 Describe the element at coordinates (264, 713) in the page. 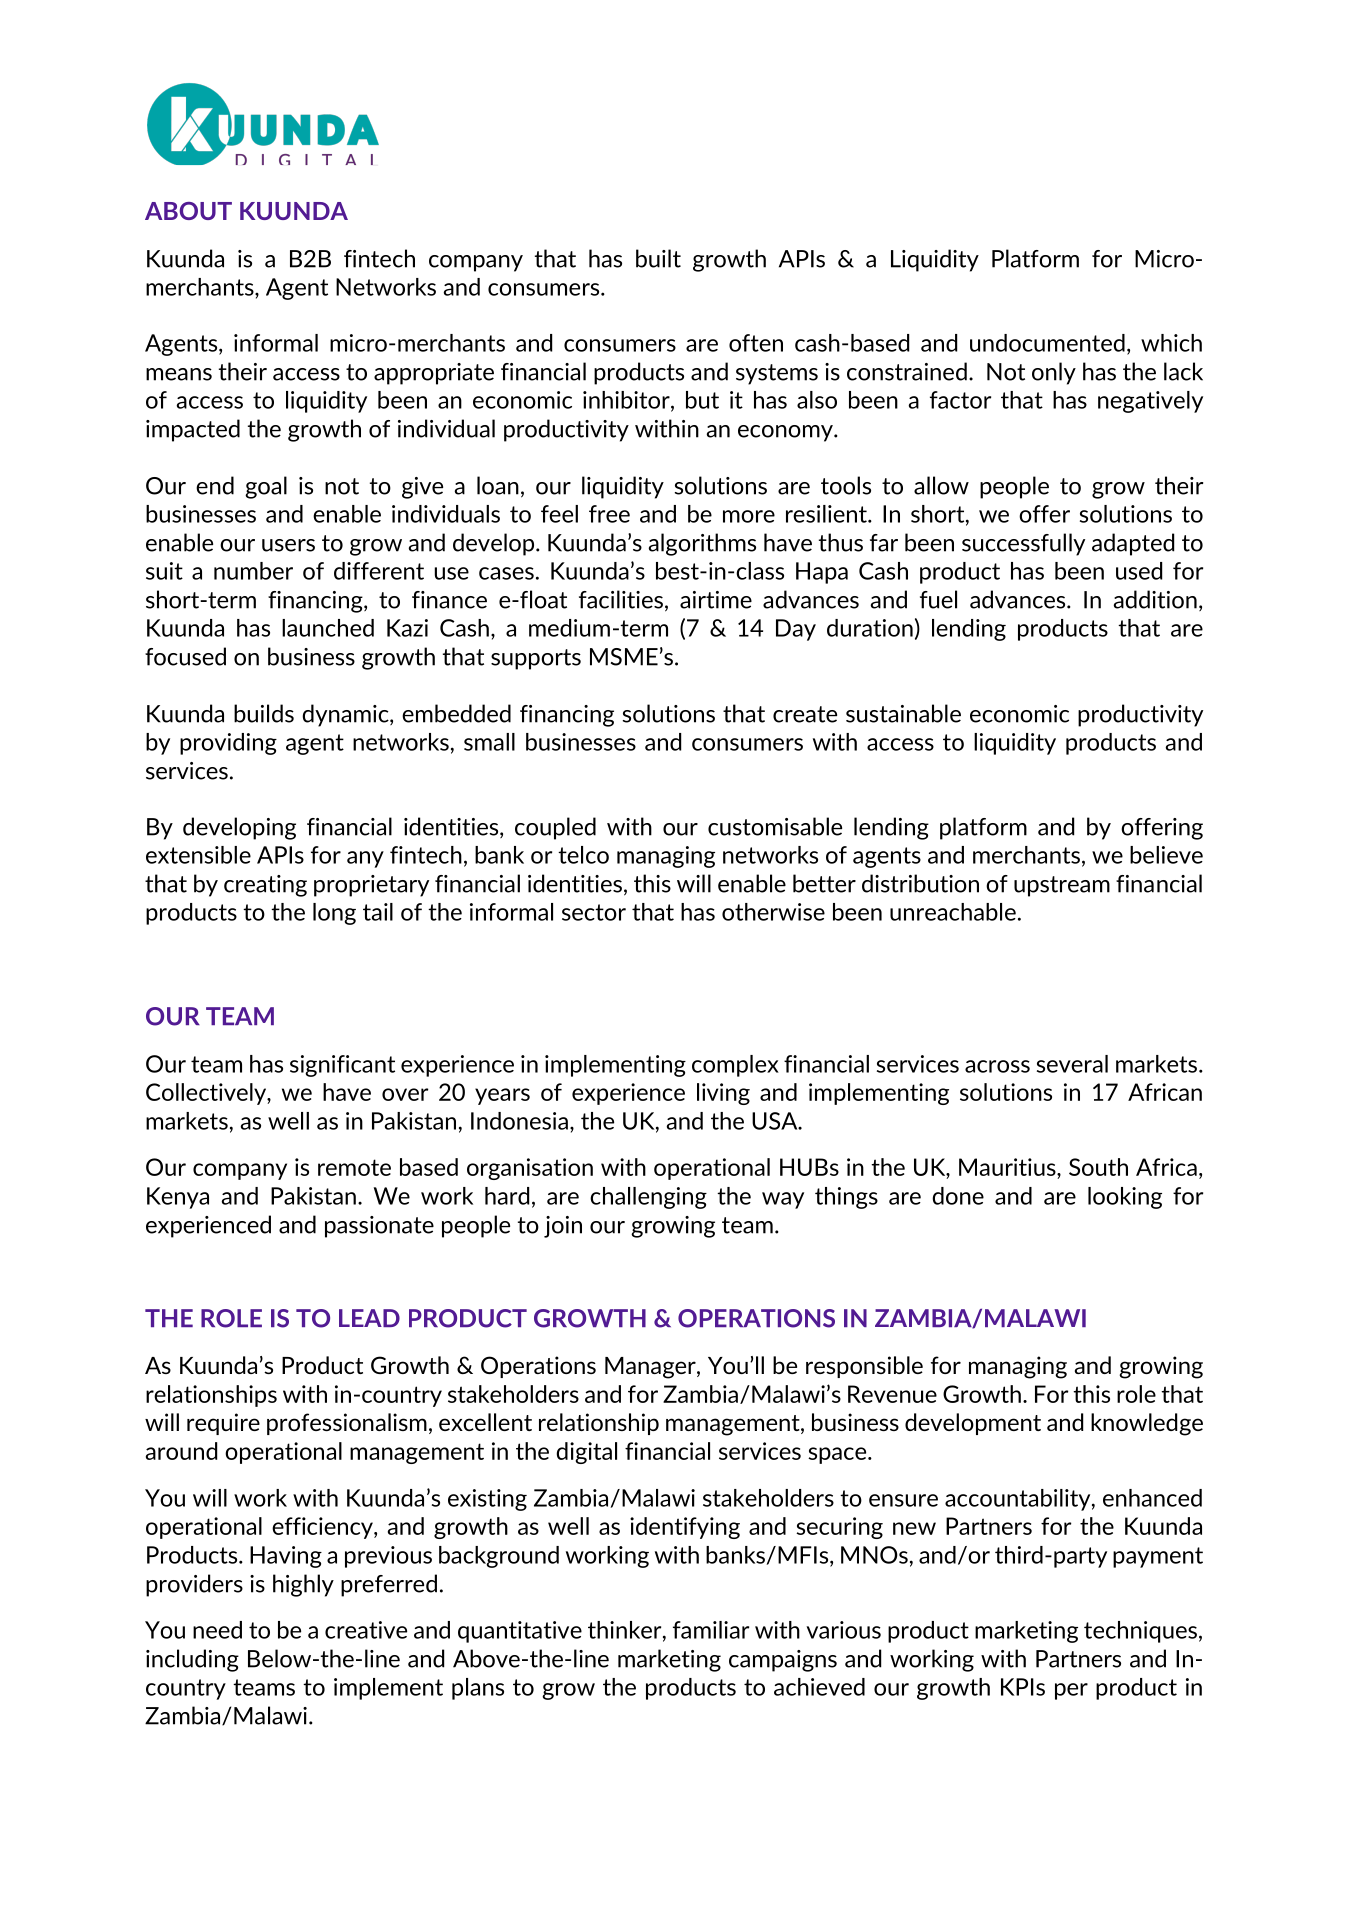

I see `builds` at that location.
